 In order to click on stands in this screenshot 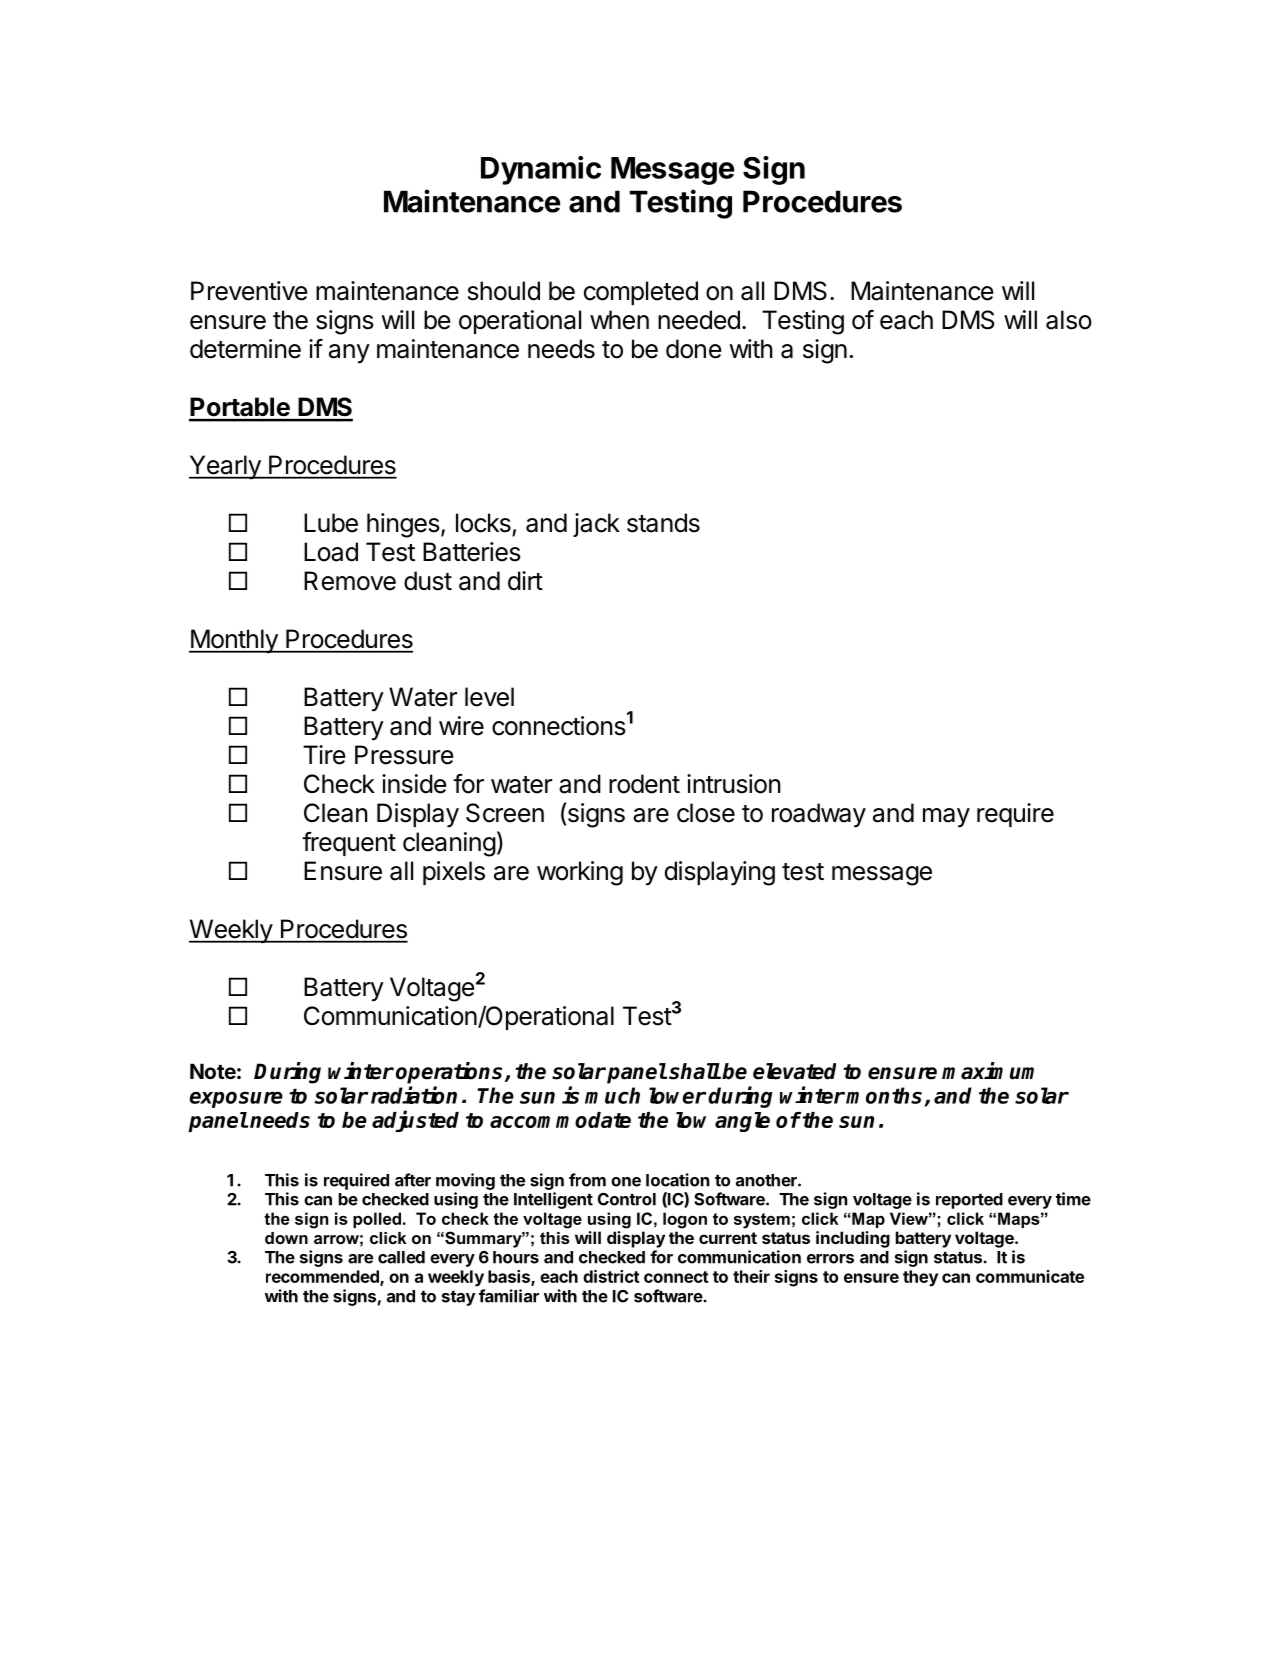, I will do `click(663, 523)`.
